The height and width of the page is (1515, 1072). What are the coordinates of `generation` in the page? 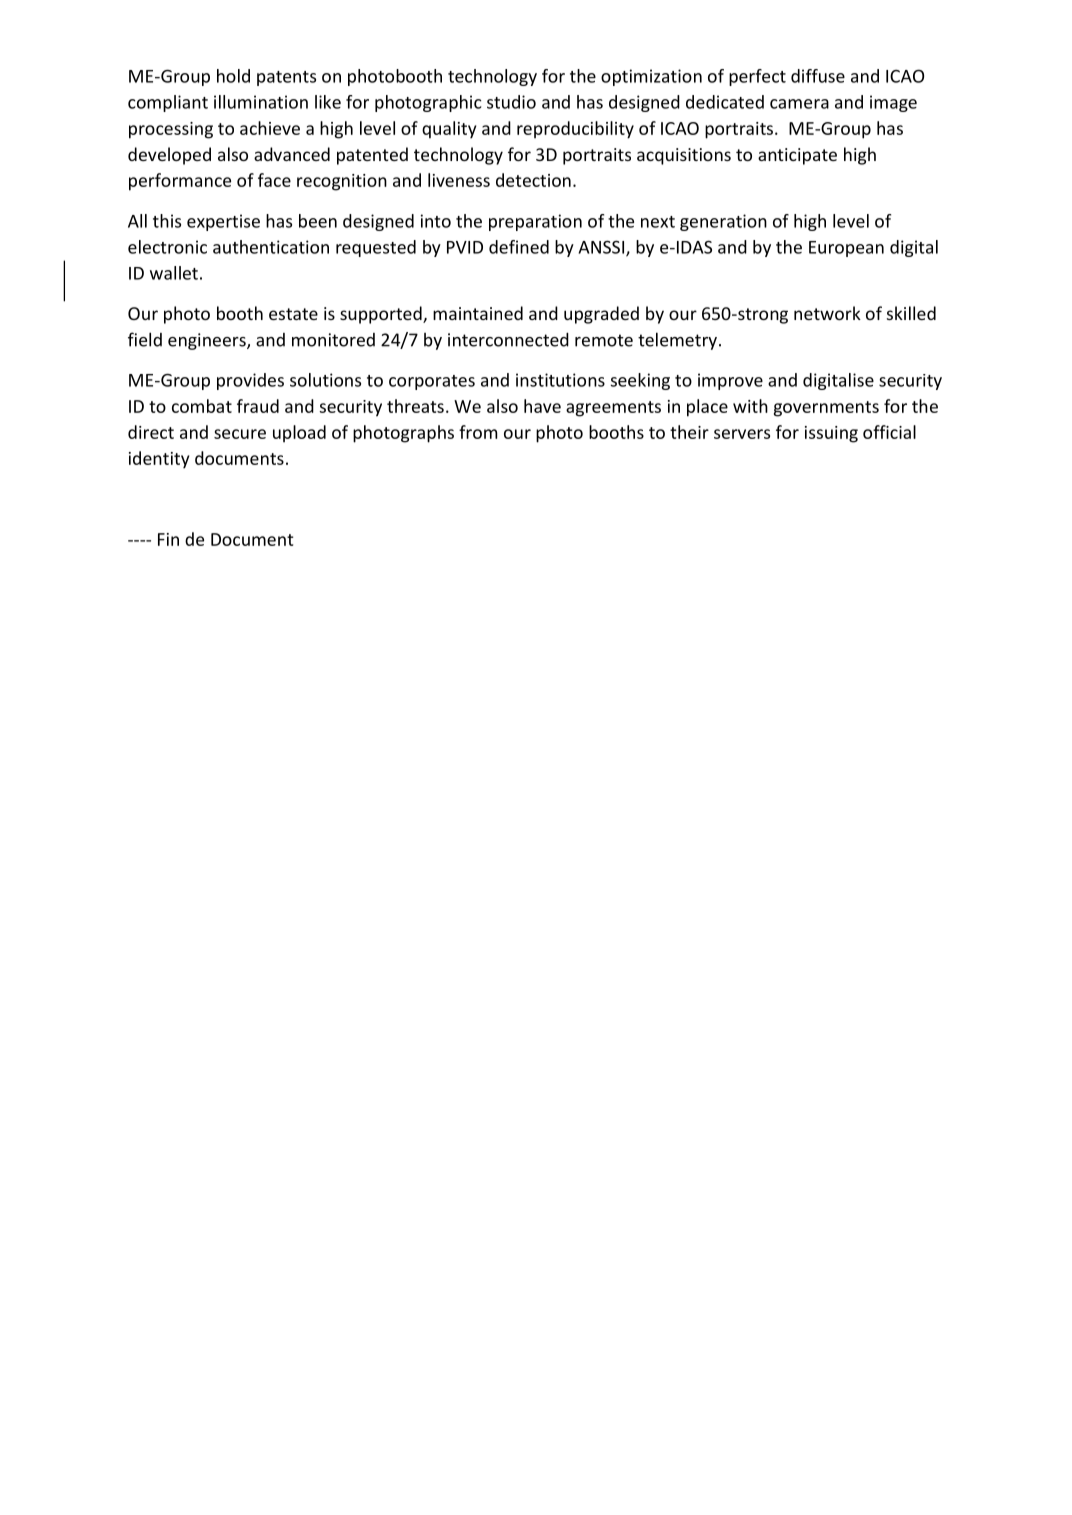 It's located at (723, 222).
